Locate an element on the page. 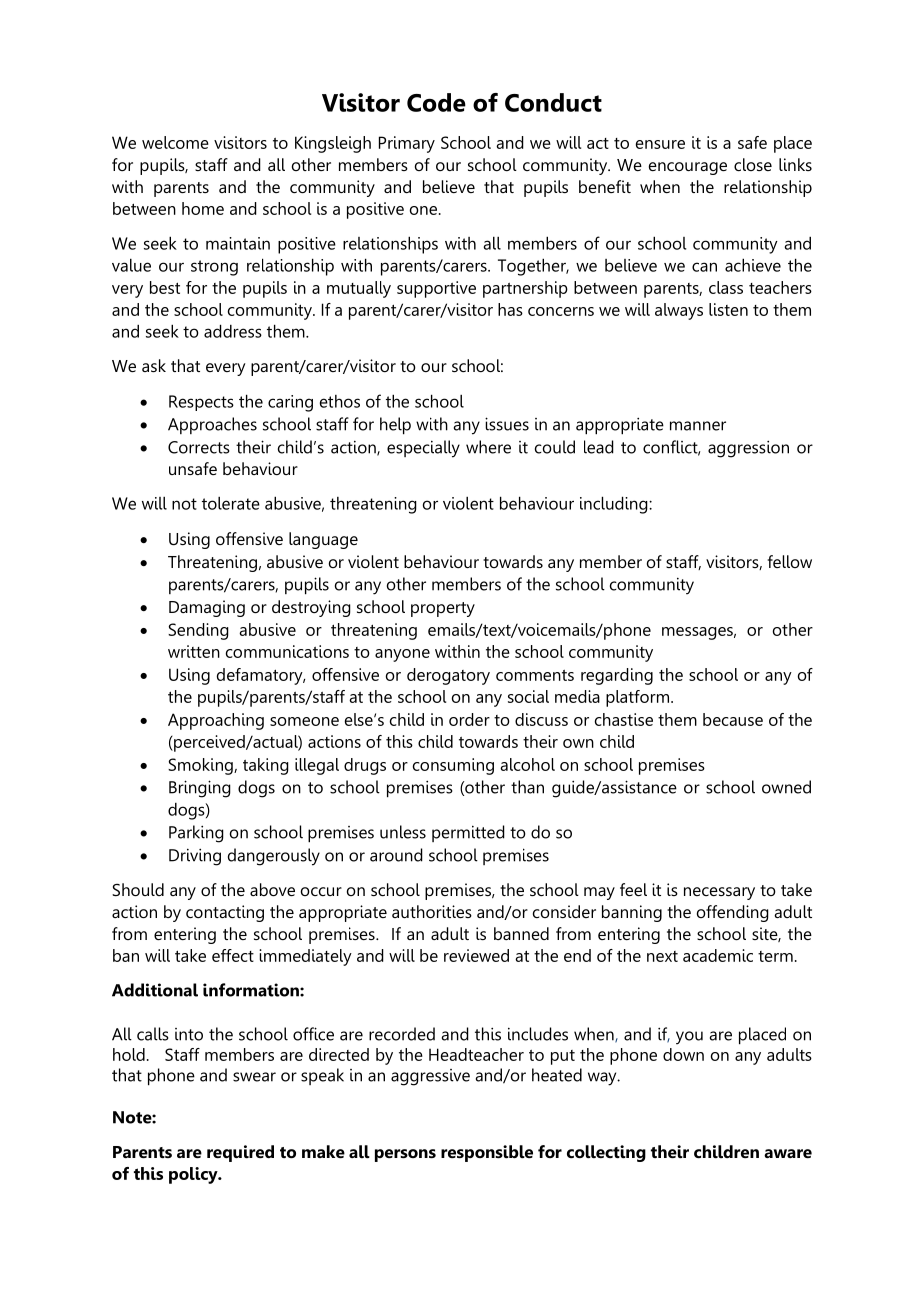 Image resolution: width=924 pixels, height=1308 pixels. because is located at coordinates (733, 719).
